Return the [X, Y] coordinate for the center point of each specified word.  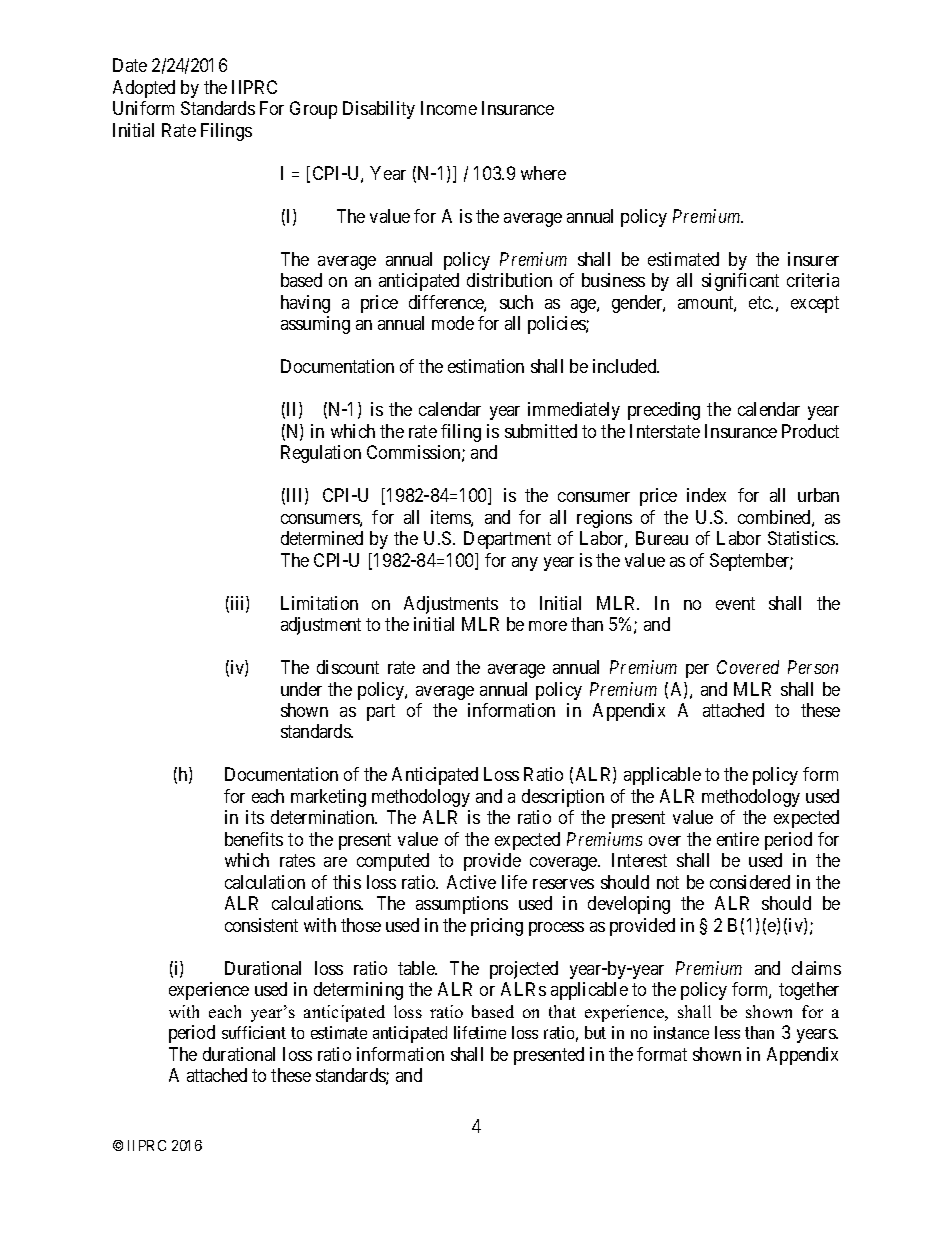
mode [453, 323]
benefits [254, 839]
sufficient [254, 1032]
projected [524, 970]
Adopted [144, 89]
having [305, 304]
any [525, 564]
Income [449, 108]
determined [322, 538]
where [543, 173]
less [727, 1032]
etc [761, 302]
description [563, 798]
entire [738, 839]
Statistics [802, 538]
